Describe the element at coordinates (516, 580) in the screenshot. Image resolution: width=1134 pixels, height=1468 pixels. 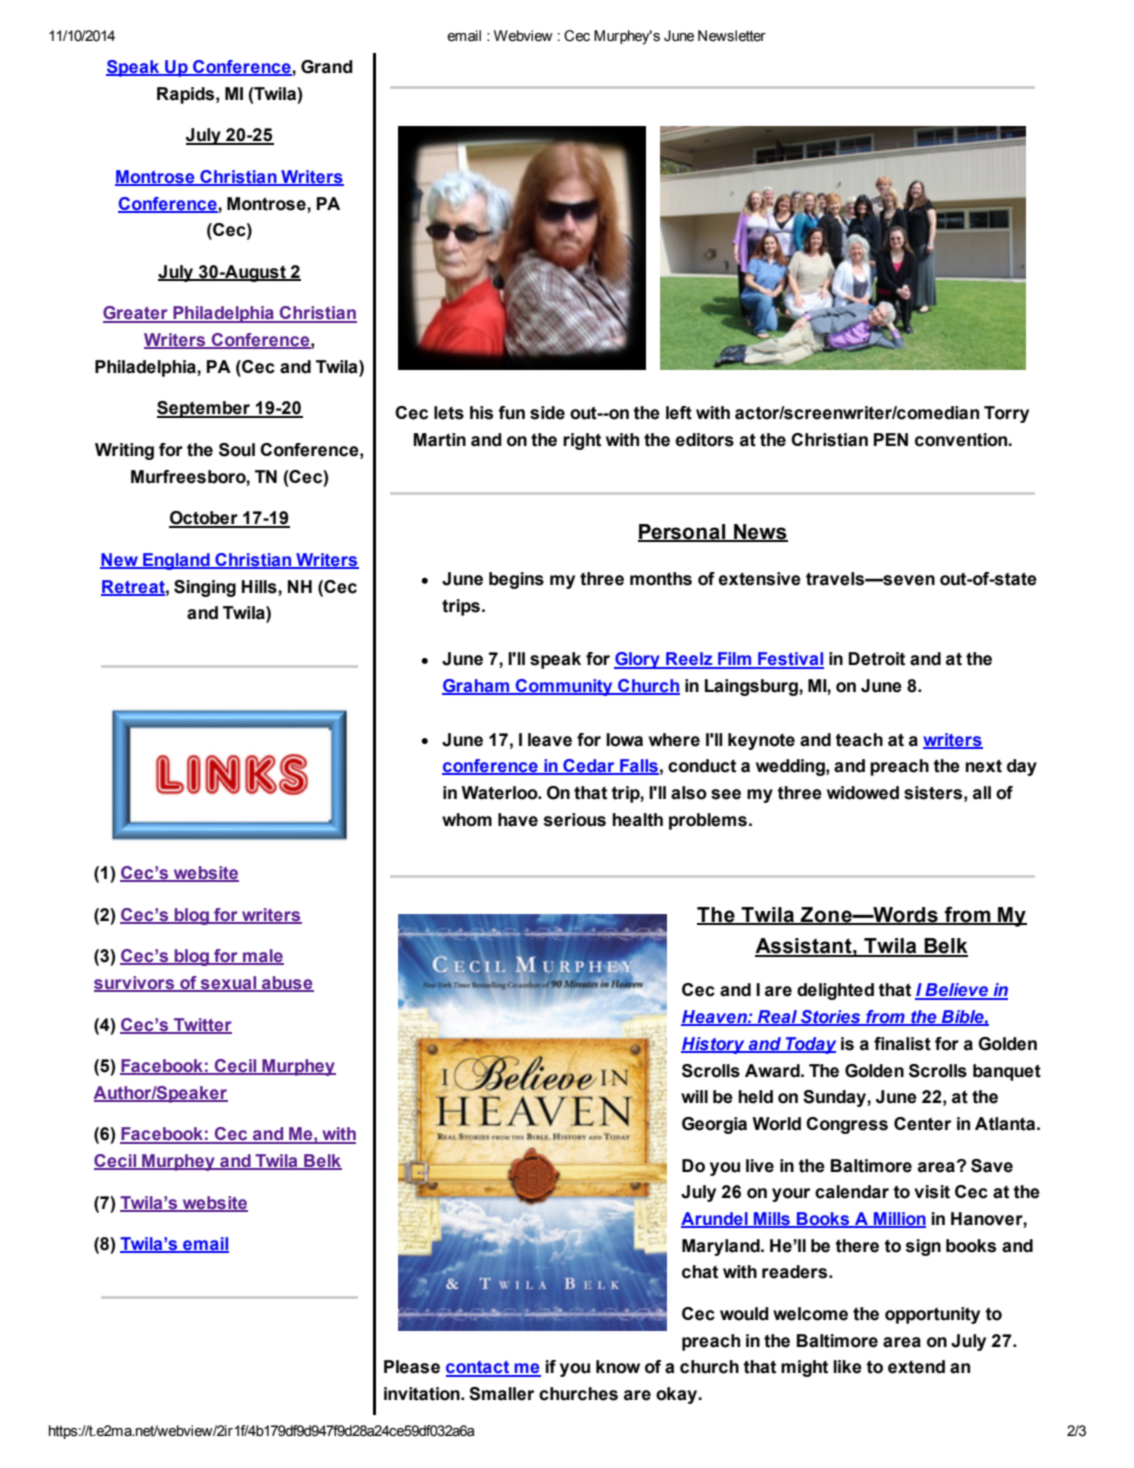
I see `begins` at that location.
